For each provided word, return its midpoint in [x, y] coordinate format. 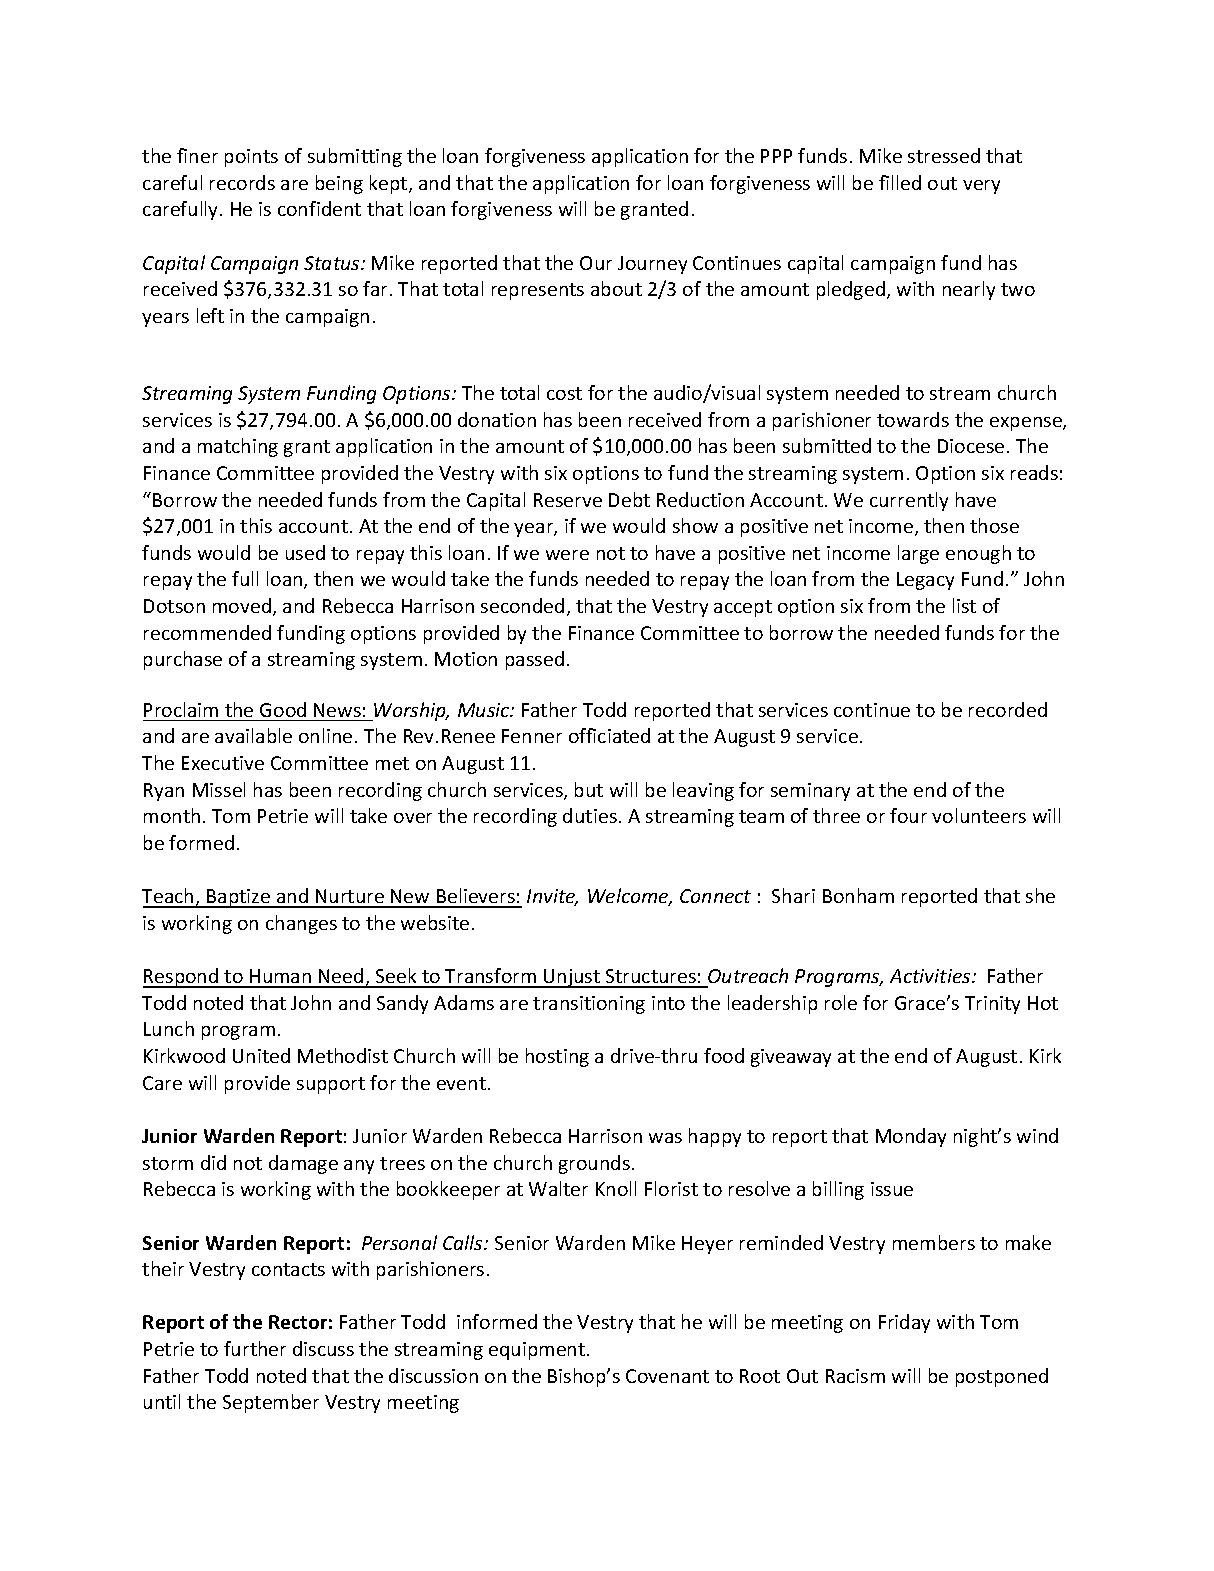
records [242, 182]
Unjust [572, 978]
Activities [931, 976]
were [567, 555]
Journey [652, 265]
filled [900, 182]
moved [242, 605]
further [255, 1348]
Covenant [667, 1376]
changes [301, 924]
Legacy [925, 581]
